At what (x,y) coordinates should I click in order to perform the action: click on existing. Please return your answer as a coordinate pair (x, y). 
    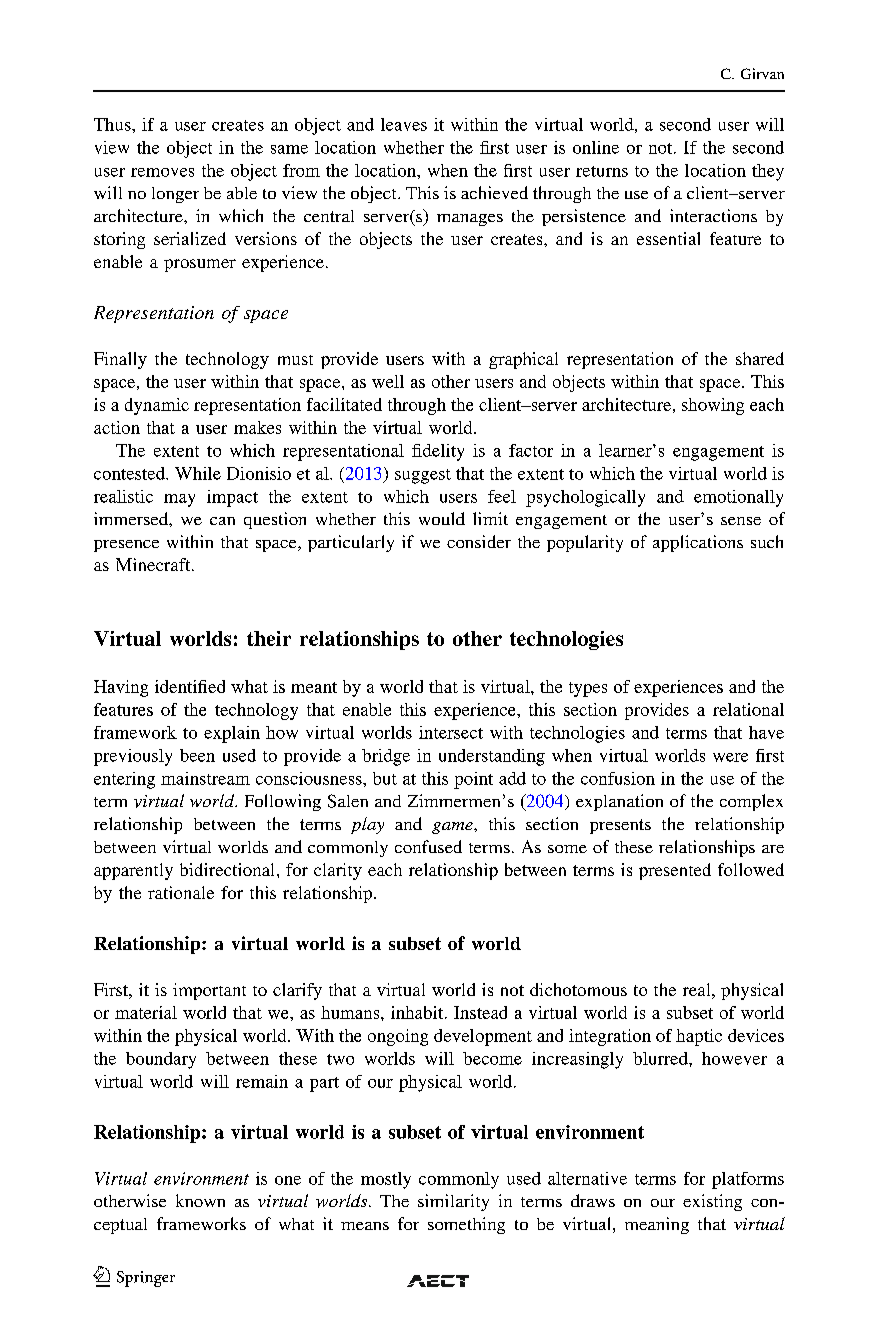
    Looking at the image, I should click on (712, 1202).
